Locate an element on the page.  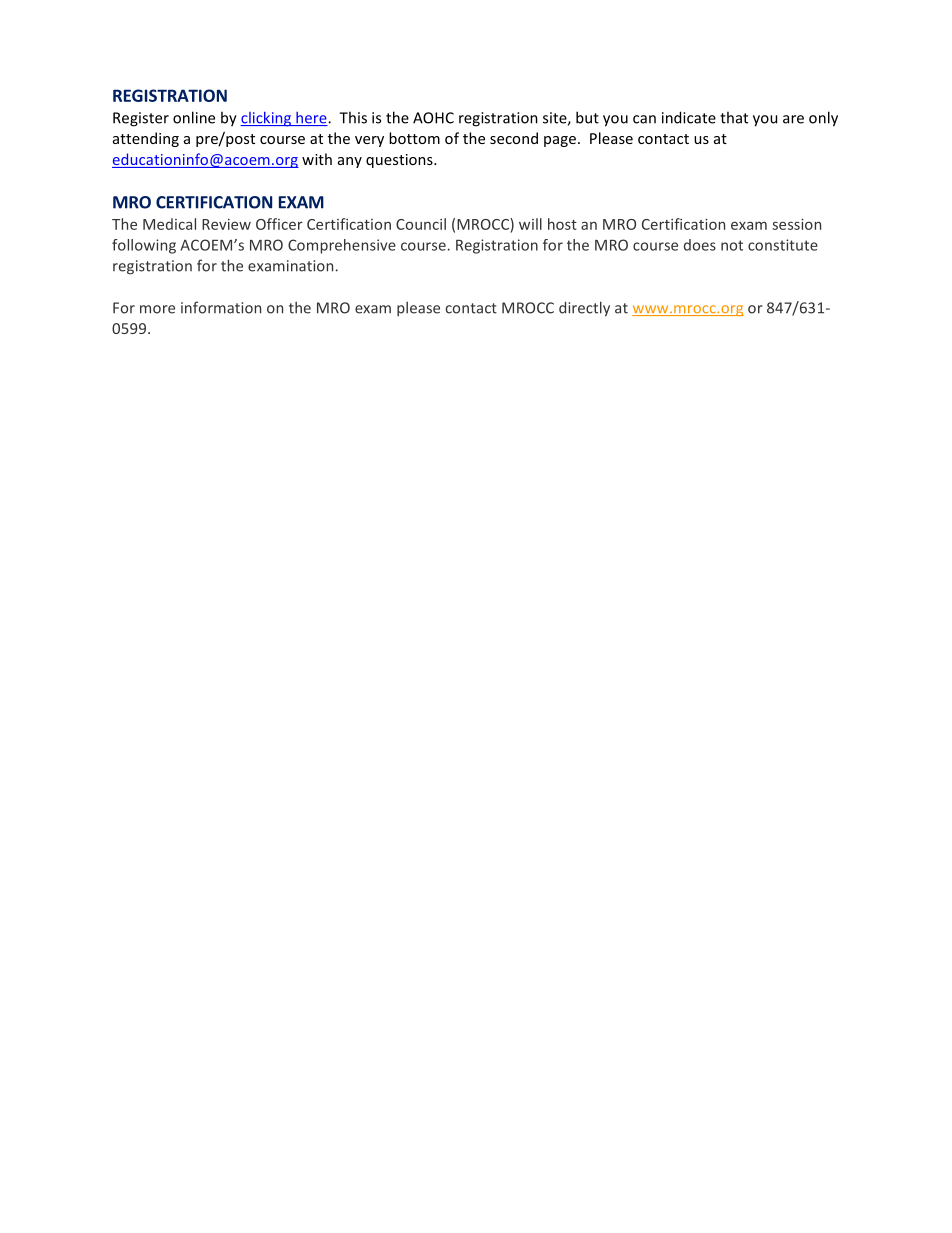
any is located at coordinates (350, 162).
